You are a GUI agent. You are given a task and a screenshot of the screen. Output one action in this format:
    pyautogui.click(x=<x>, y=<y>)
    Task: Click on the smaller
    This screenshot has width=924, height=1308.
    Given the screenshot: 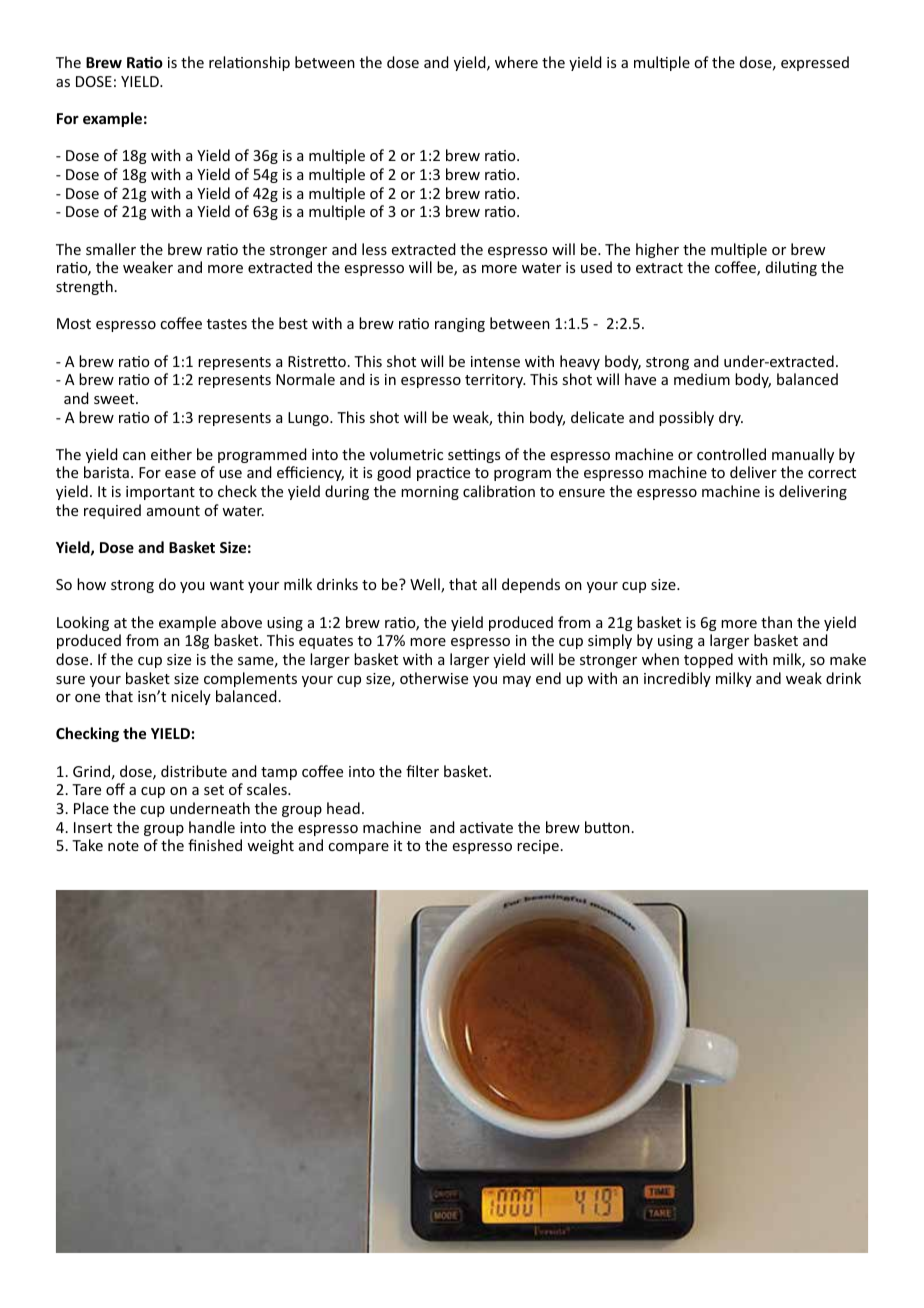 What is the action you would take?
    pyautogui.click(x=111, y=249)
